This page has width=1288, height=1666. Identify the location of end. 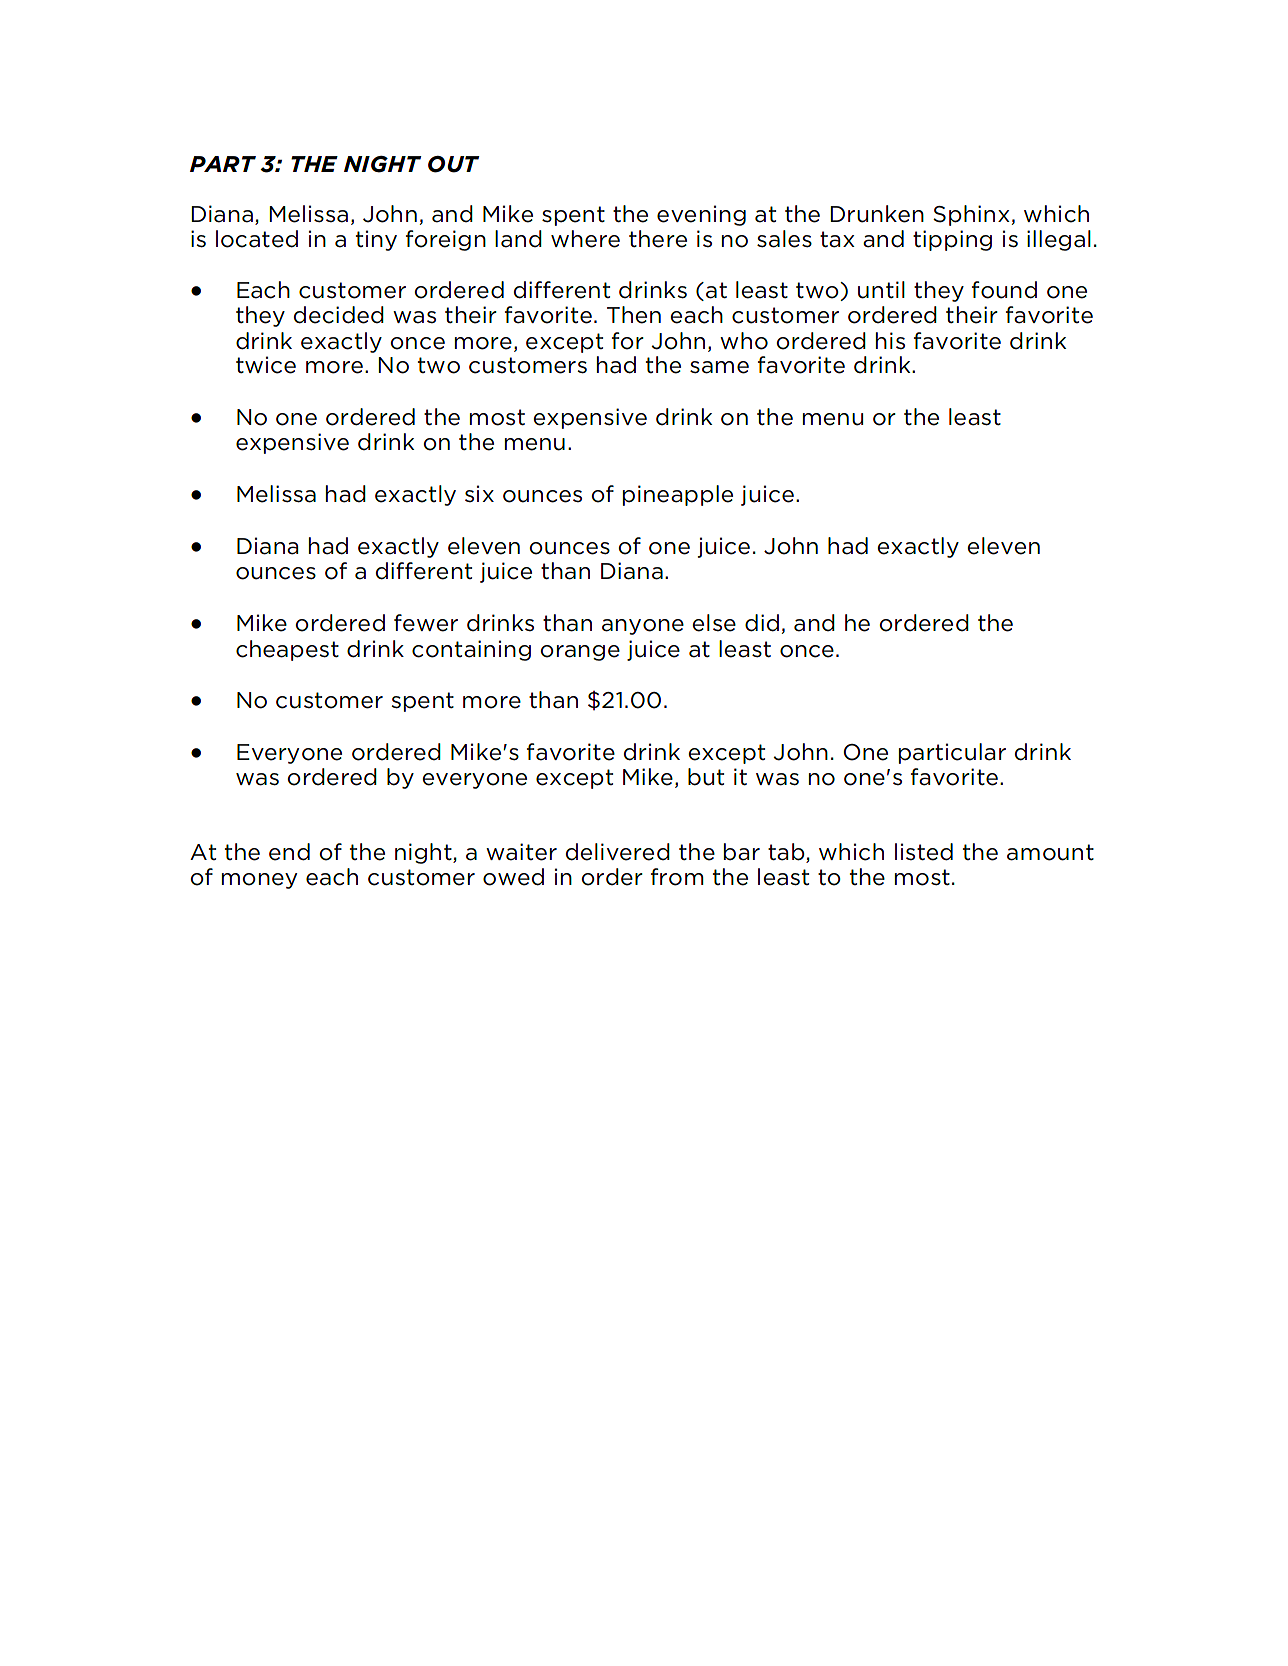
(289, 852).
